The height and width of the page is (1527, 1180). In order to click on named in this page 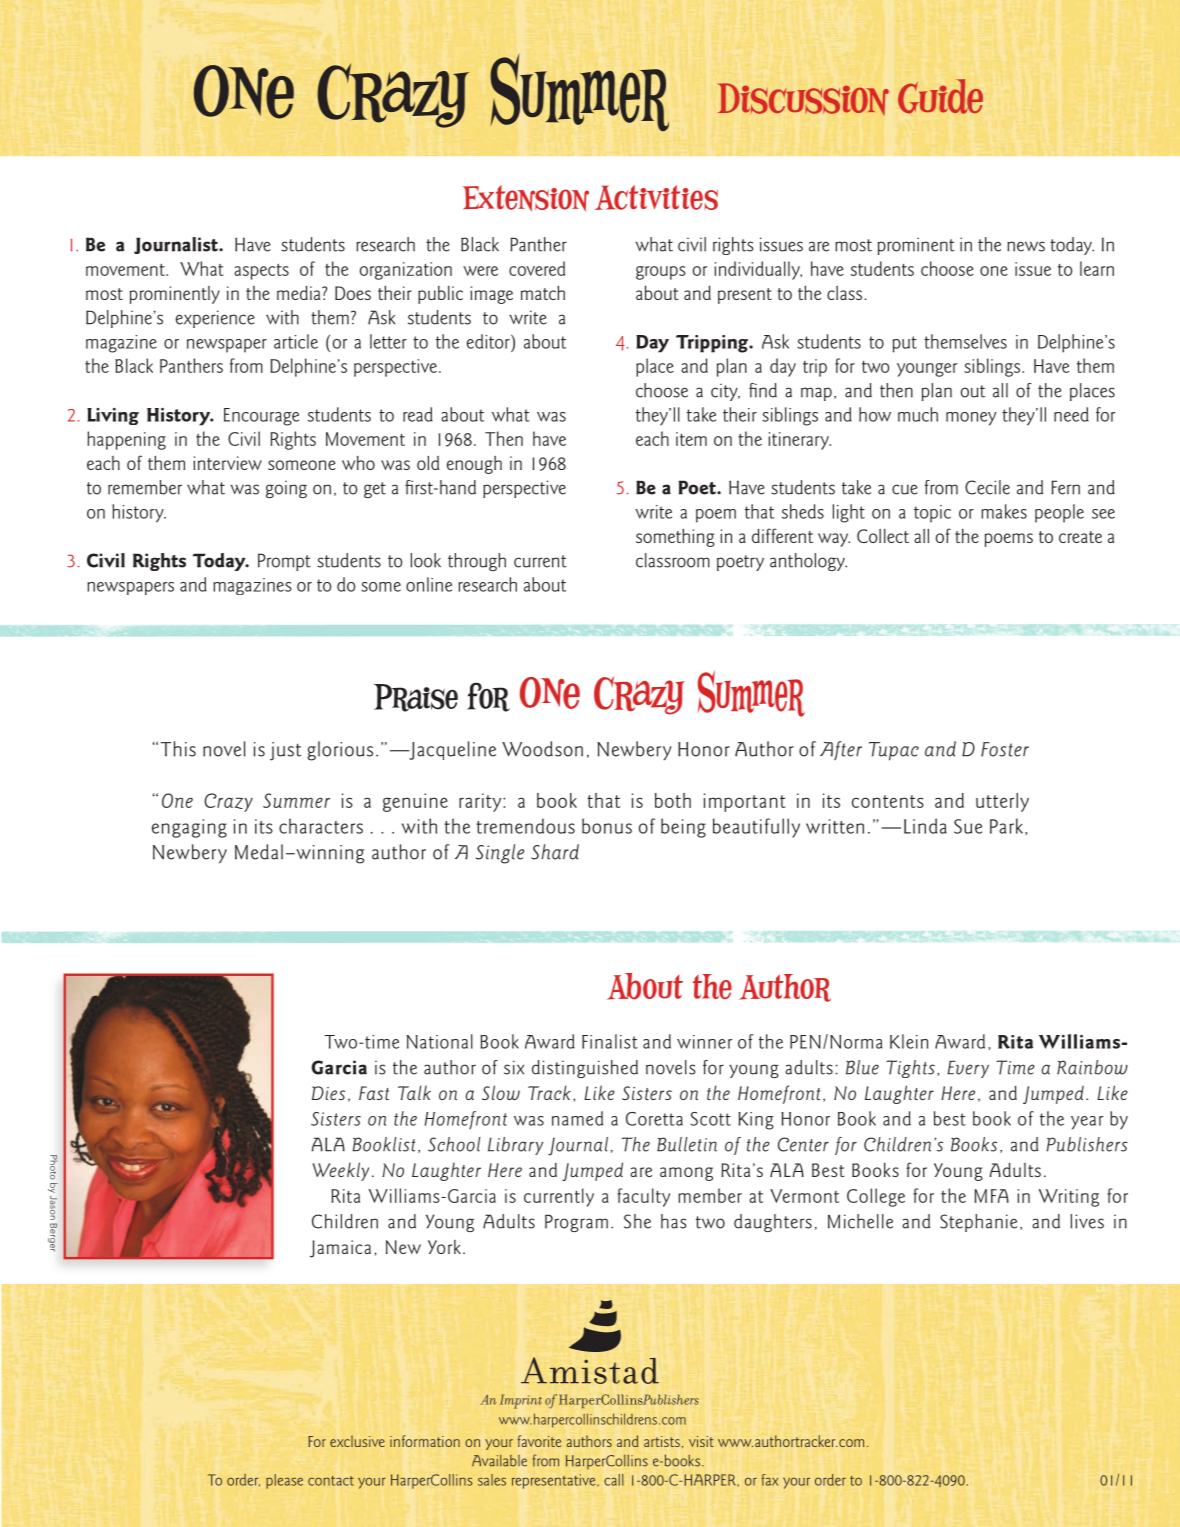, I will do `click(577, 1118)`.
